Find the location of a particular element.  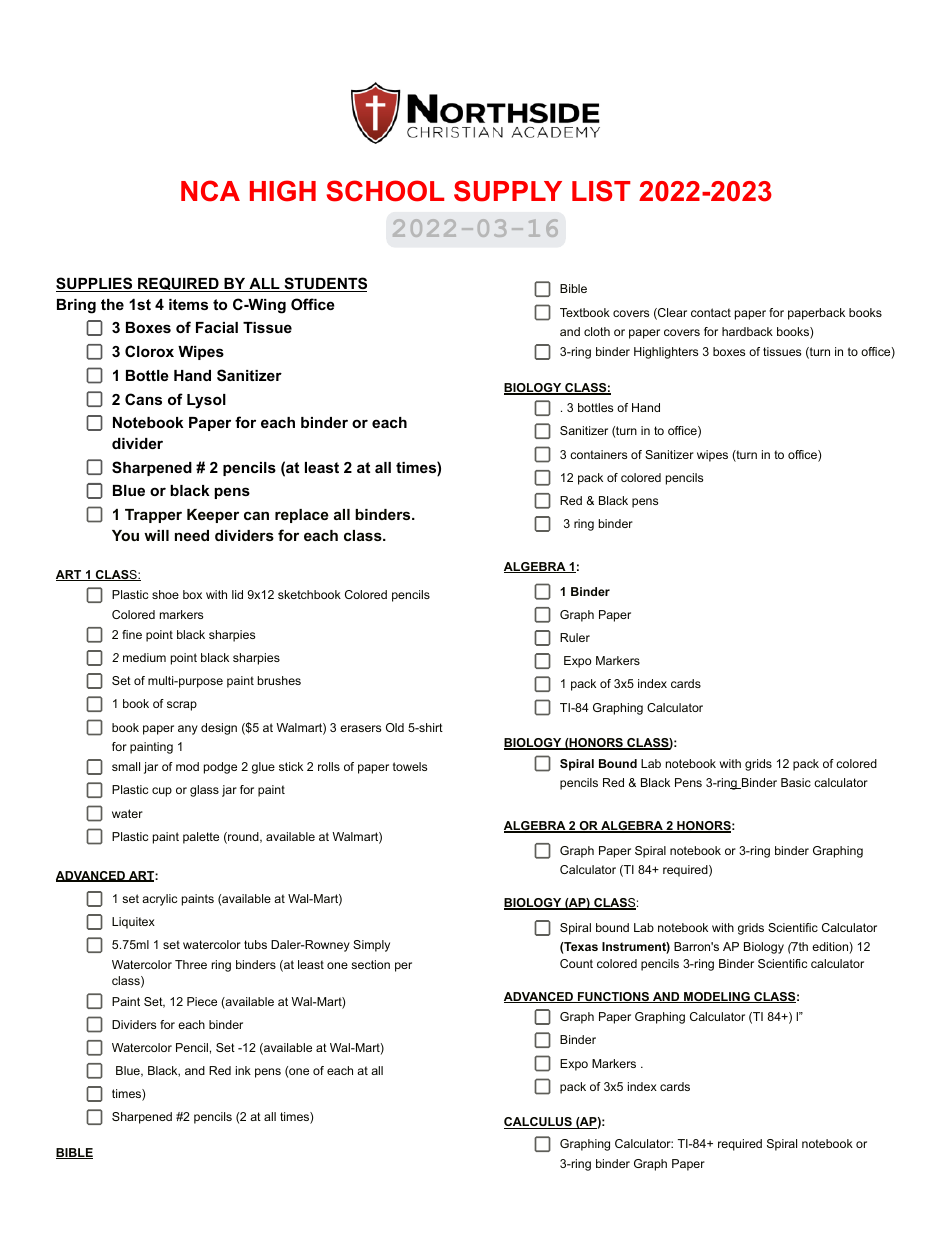

CALCULUS is located at coordinates (539, 1123).
